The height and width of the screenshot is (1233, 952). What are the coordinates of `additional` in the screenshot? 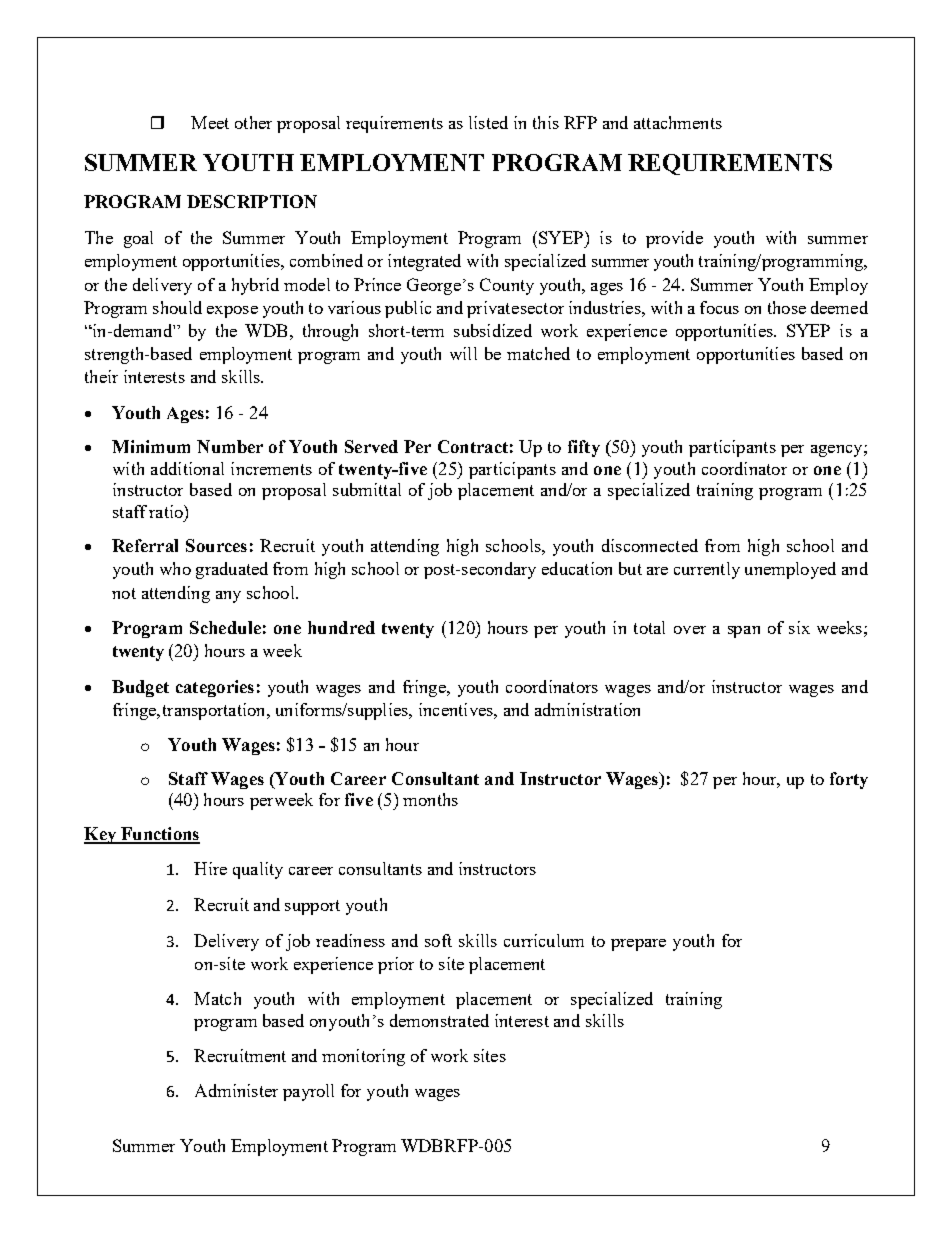 It's located at (187, 468).
